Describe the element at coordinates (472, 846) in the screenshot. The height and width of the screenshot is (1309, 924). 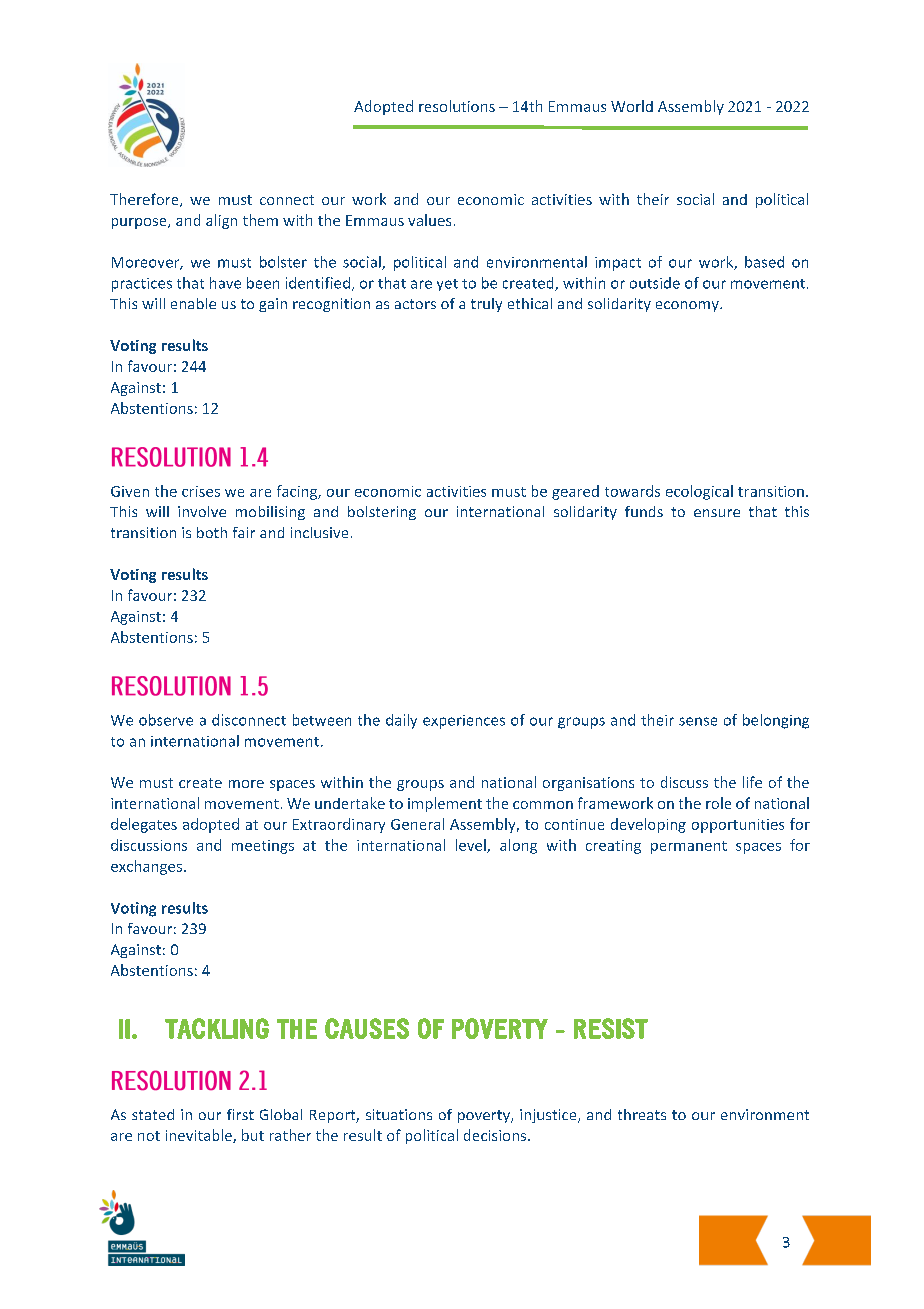
I see `level` at that location.
